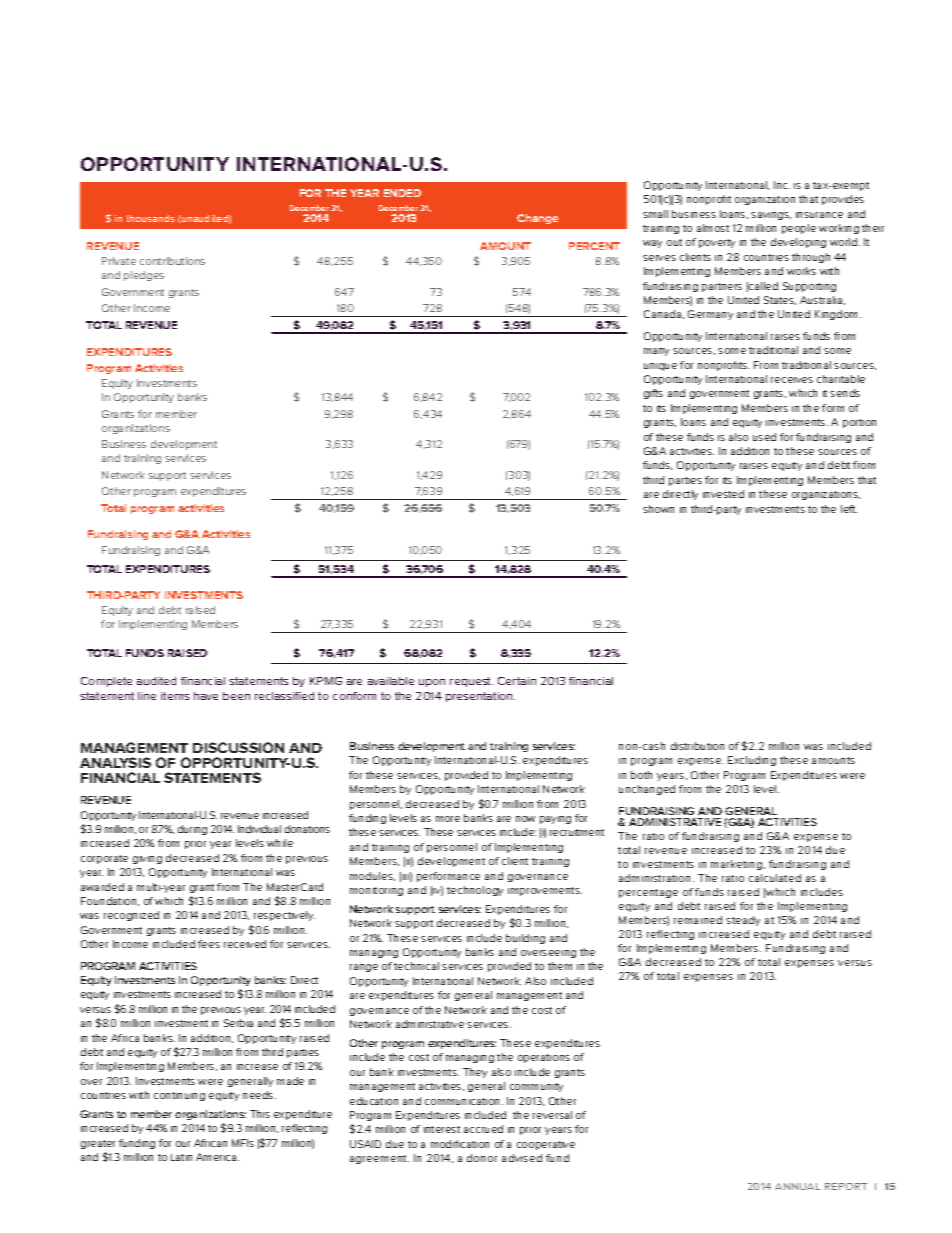  What do you see at coordinates (402, 193) in the screenshot?
I see `ENDED` at bounding box center [402, 193].
